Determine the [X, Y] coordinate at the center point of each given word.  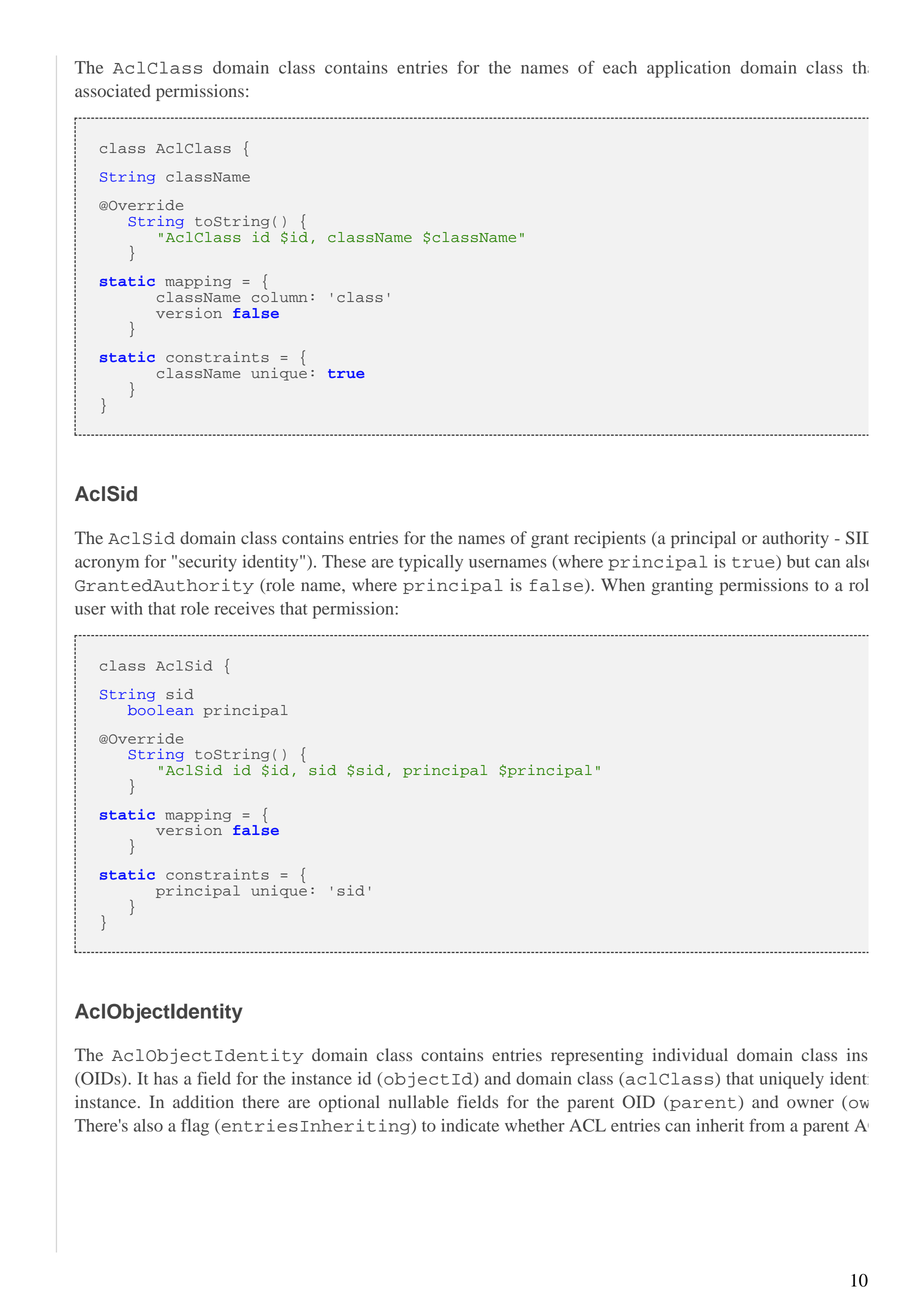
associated [113, 91]
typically [431, 563]
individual [690, 1054]
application [689, 69]
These [344, 561]
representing [597, 1056]
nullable [419, 1102]
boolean [161, 710]
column [280, 297]
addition [203, 1102]
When [623, 584]
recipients [610, 539]
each [620, 67]
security [208, 563]
